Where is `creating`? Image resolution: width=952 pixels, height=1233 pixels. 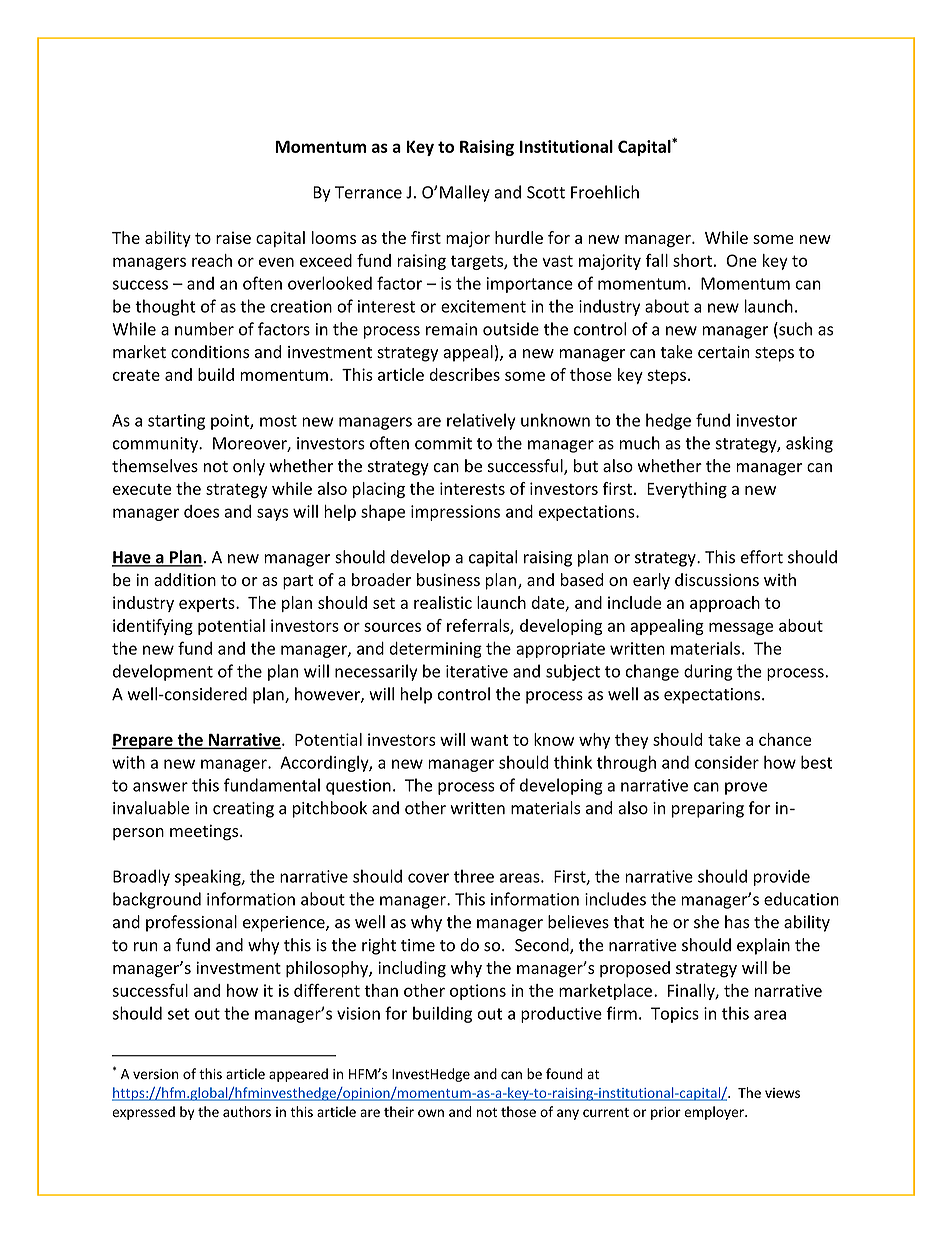
creating is located at coordinates (243, 810).
